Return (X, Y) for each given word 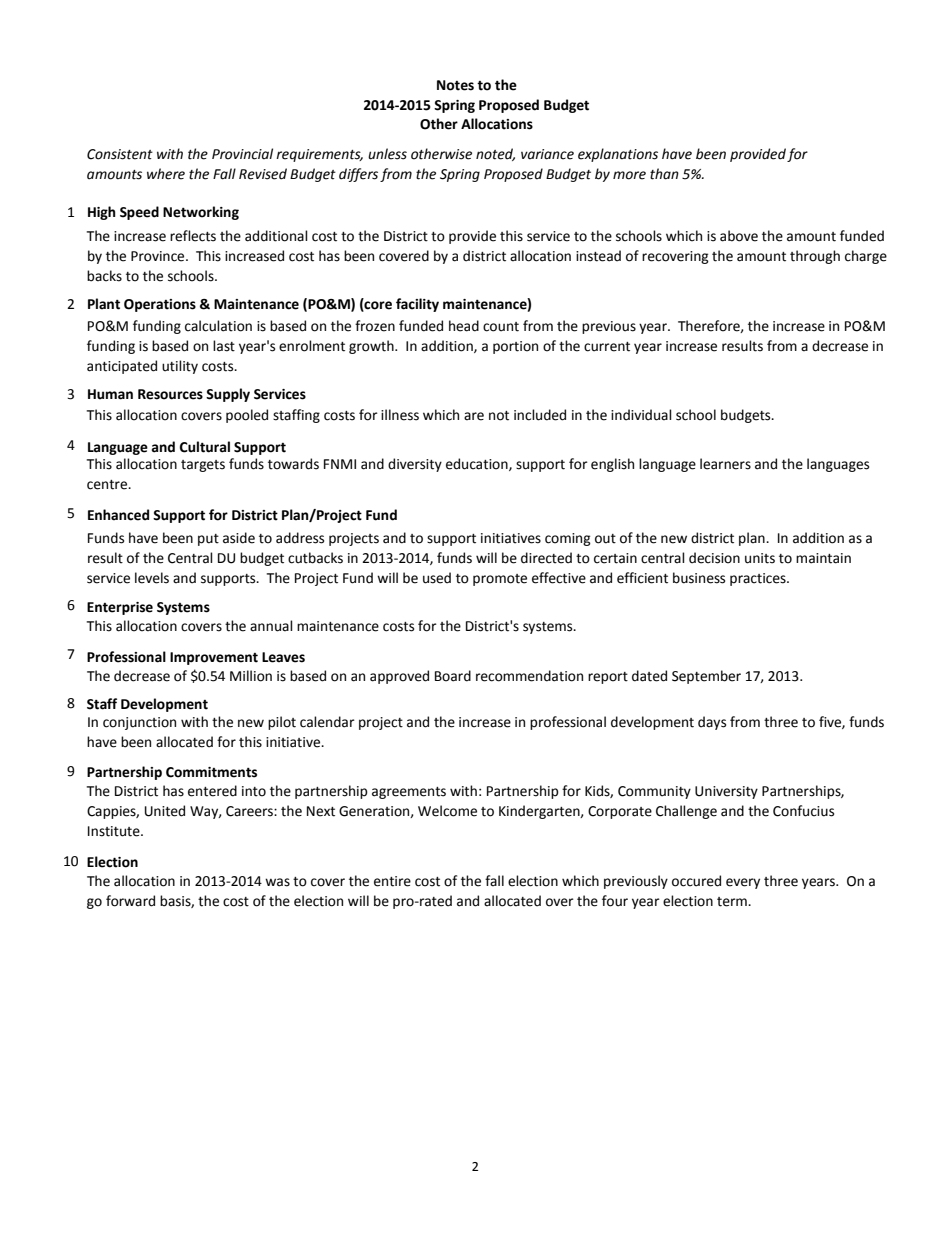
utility (180, 367)
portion (515, 347)
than (664, 174)
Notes (455, 85)
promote (500, 580)
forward (130, 901)
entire (392, 881)
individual (641, 415)
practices (759, 579)
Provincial (242, 154)
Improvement (214, 658)
